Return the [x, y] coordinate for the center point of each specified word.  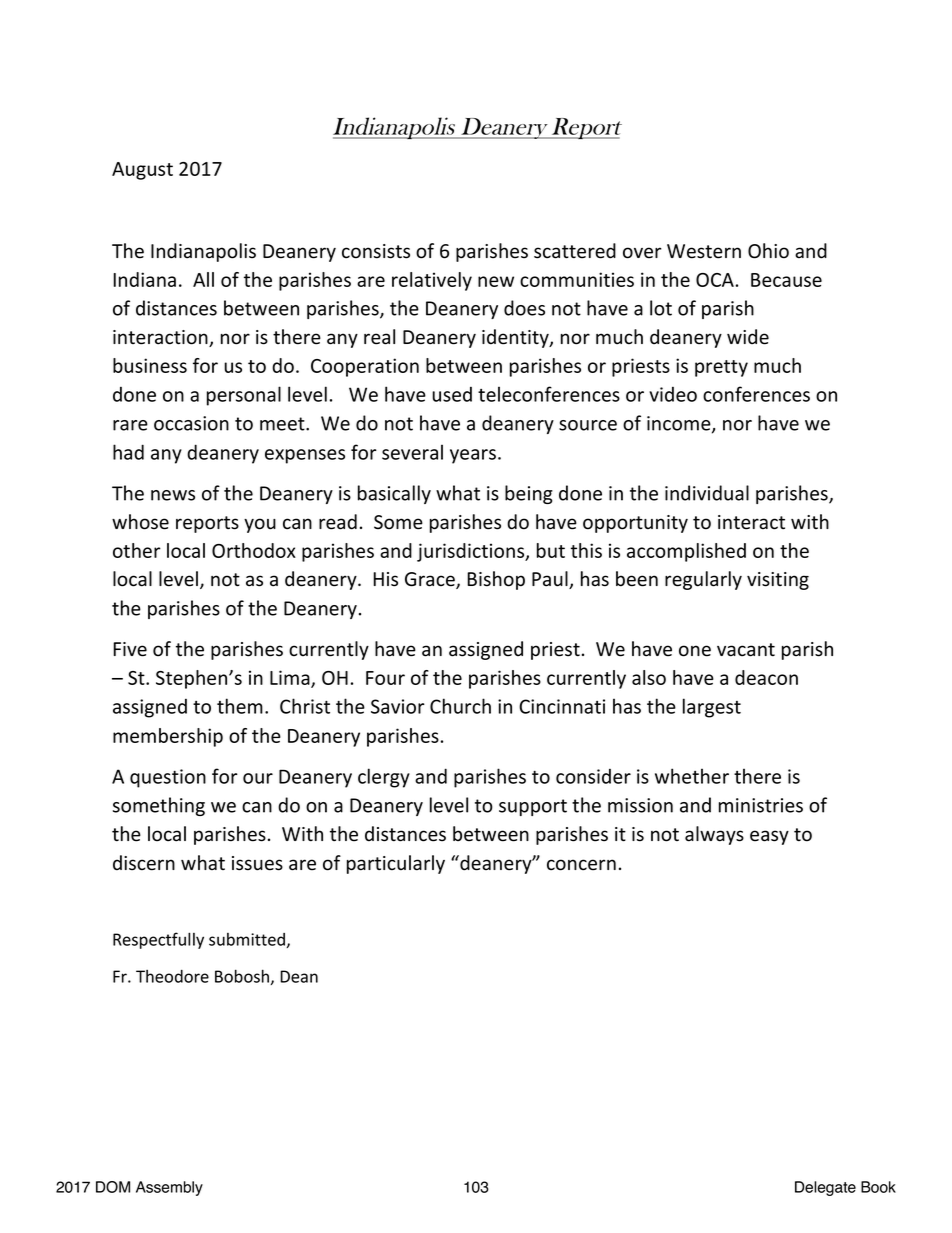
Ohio [768, 251]
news [173, 495]
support [533, 807]
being [529, 494]
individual [707, 493]
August [142, 171]
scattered [575, 251]
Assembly [169, 1188]
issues [257, 863]
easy [769, 837]
